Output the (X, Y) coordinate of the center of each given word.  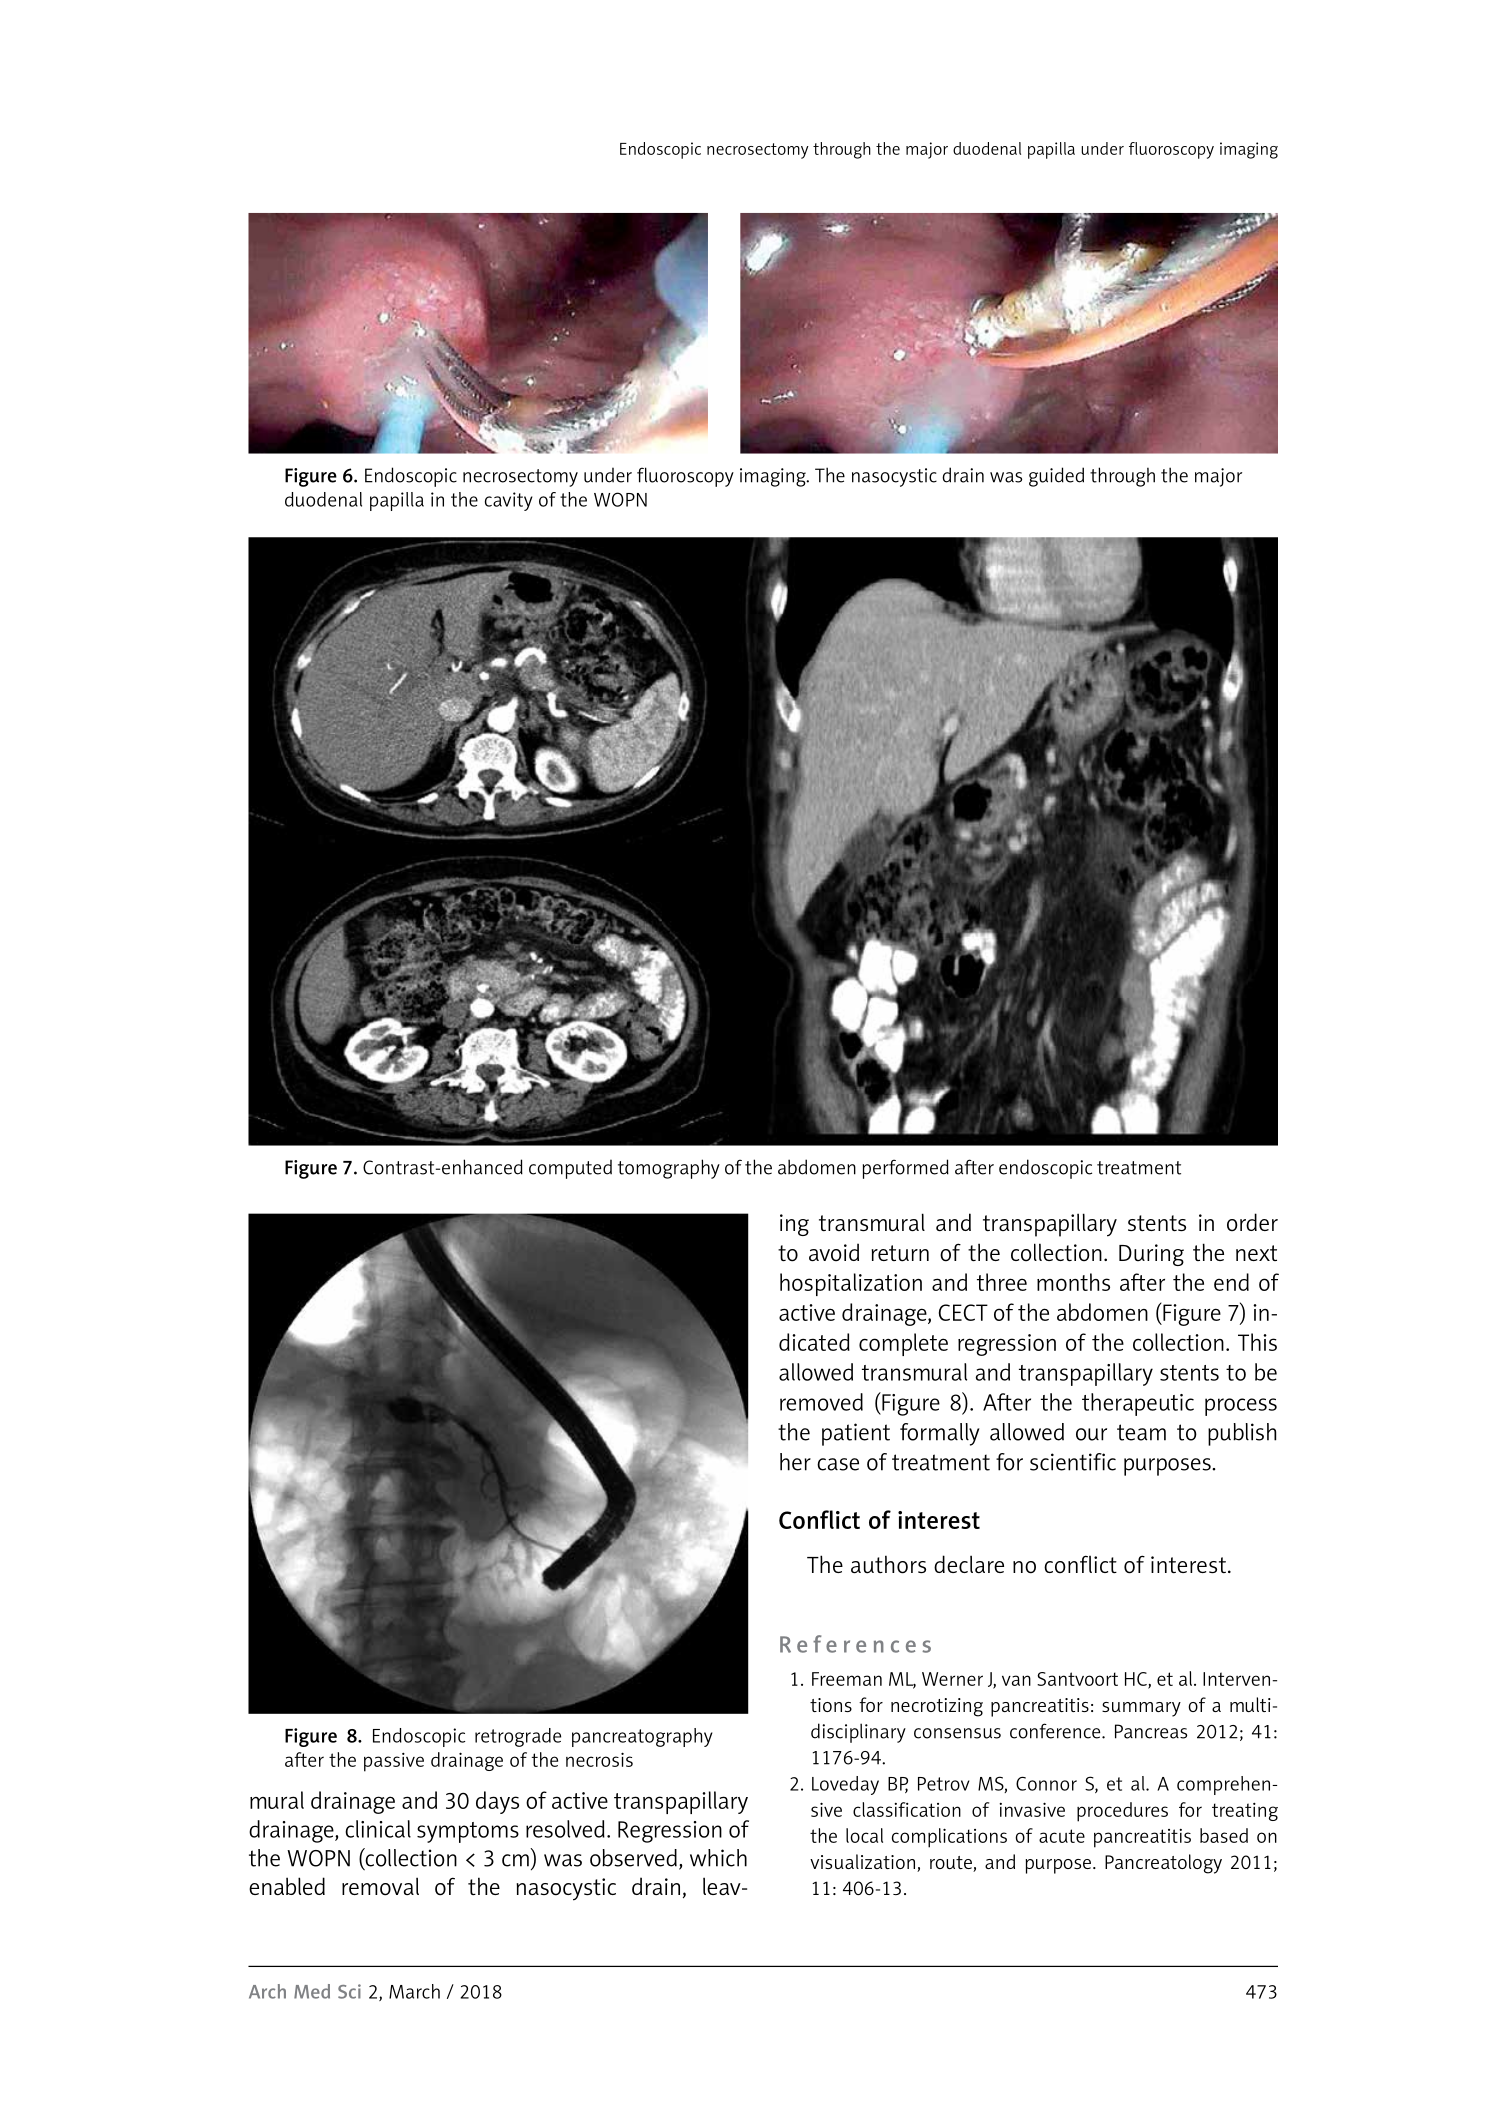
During (1151, 1255)
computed (570, 1169)
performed (906, 1169)
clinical (378, 1829)
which (718, 1858)
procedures (1122, 1812)
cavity (509, 501)
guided (1056, 477)
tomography (669, 1169)
